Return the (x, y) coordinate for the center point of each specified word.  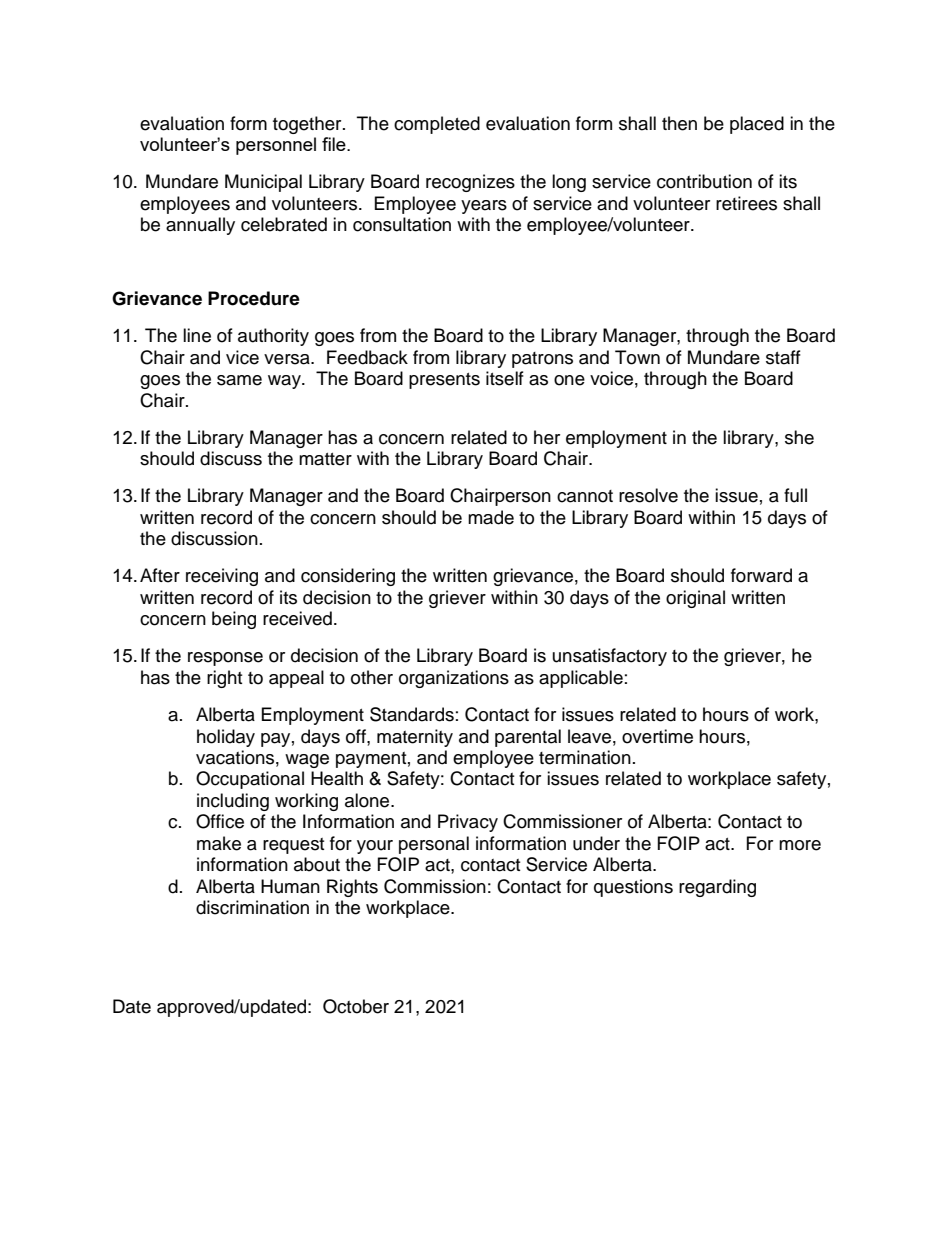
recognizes (470, 183)
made (491, 517)
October (356, 1006)
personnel (276, 146)
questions (633, 888)
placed (757, 125)
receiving (222, 577)
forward (761, 575)
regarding (717, 888)
